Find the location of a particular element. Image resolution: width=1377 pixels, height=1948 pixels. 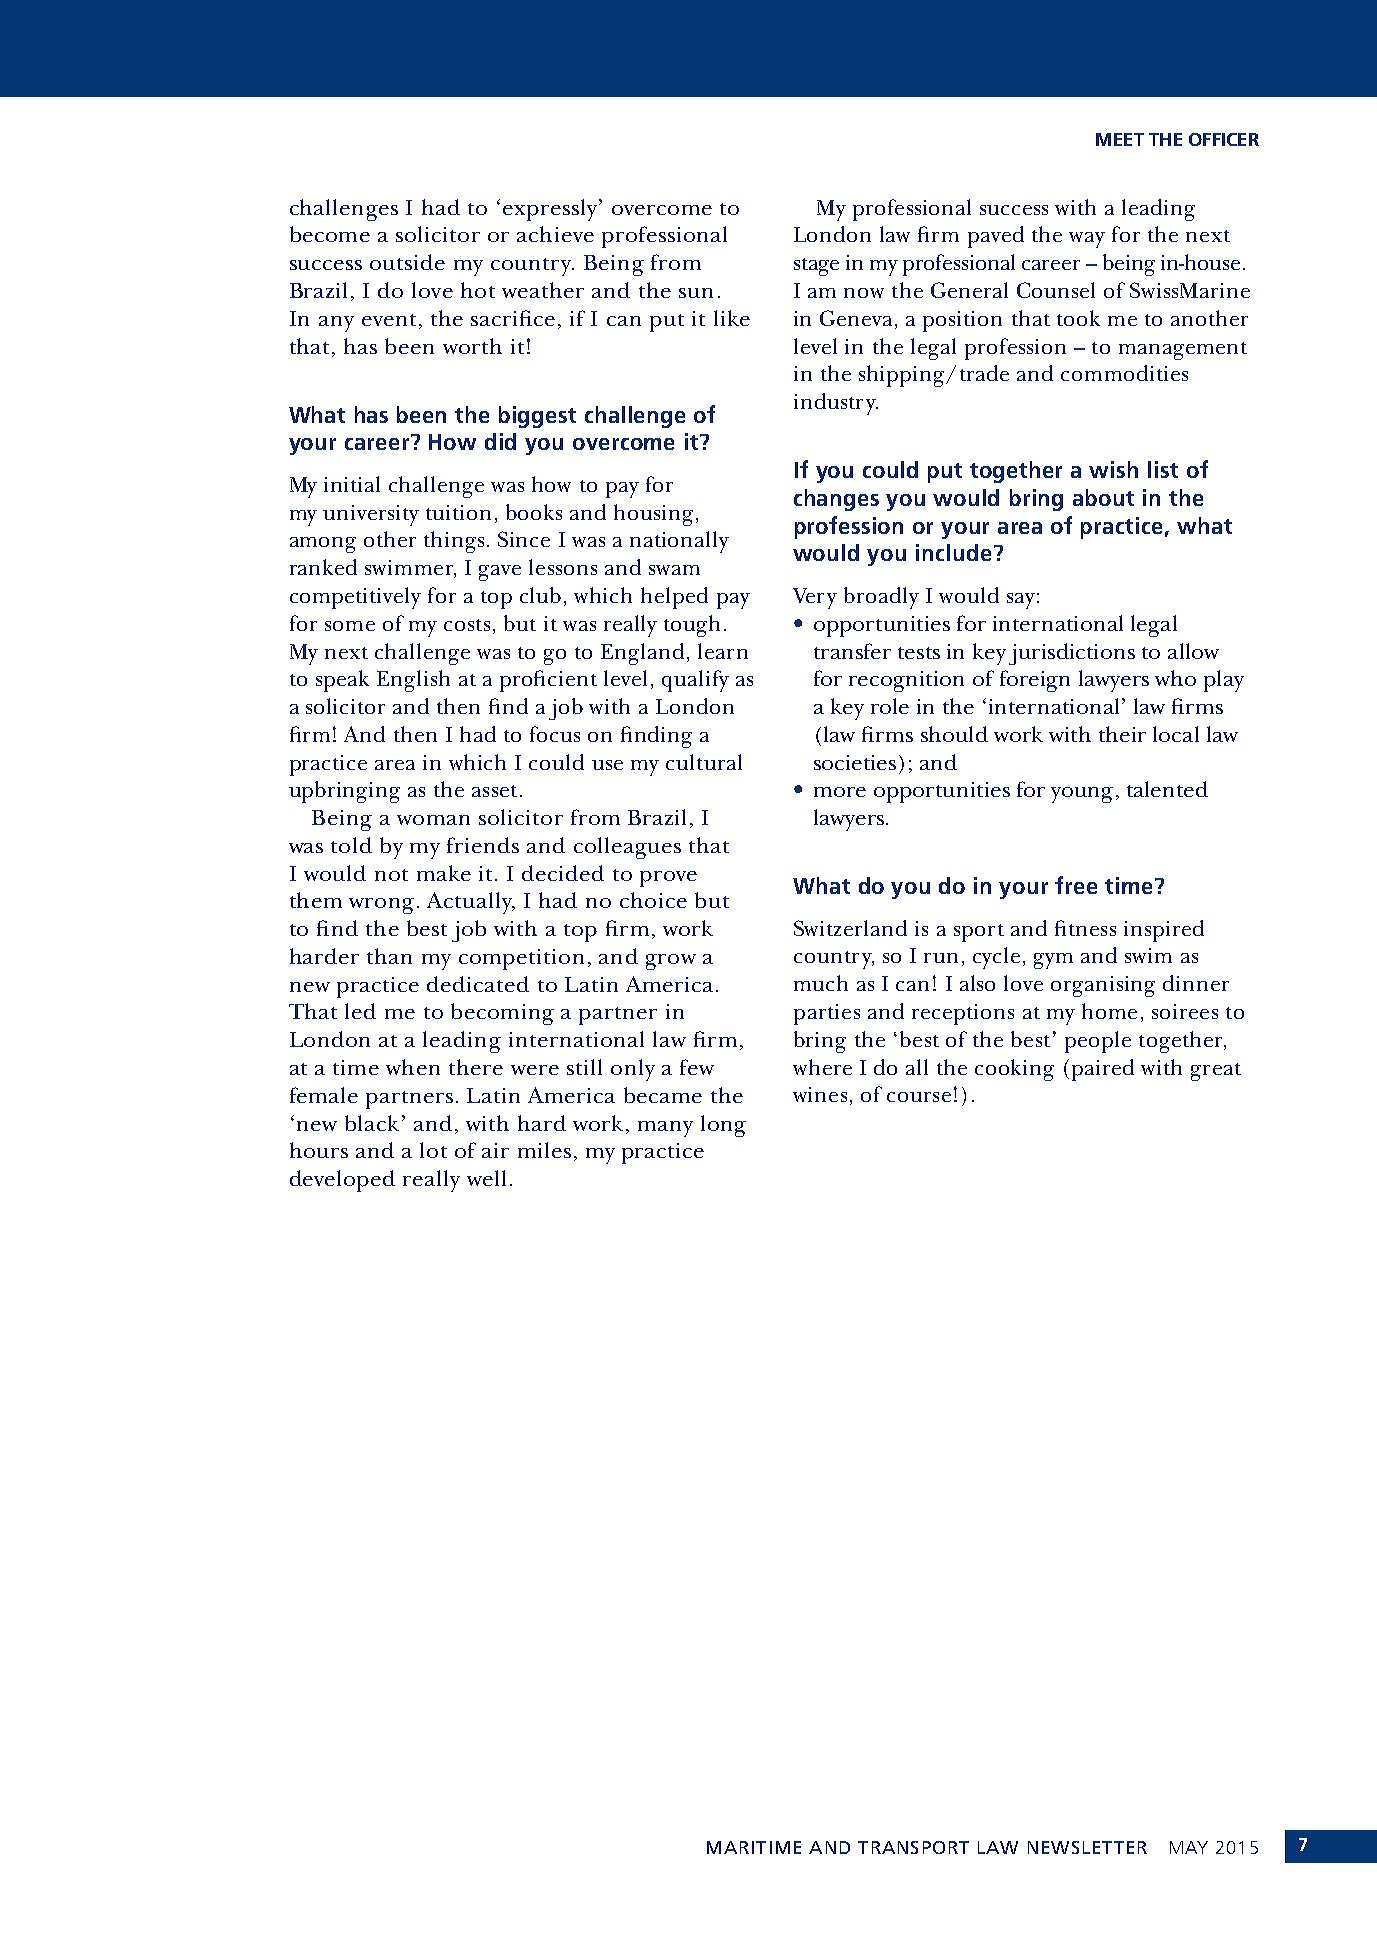

MEET is located at coordinates (1120, 139).
